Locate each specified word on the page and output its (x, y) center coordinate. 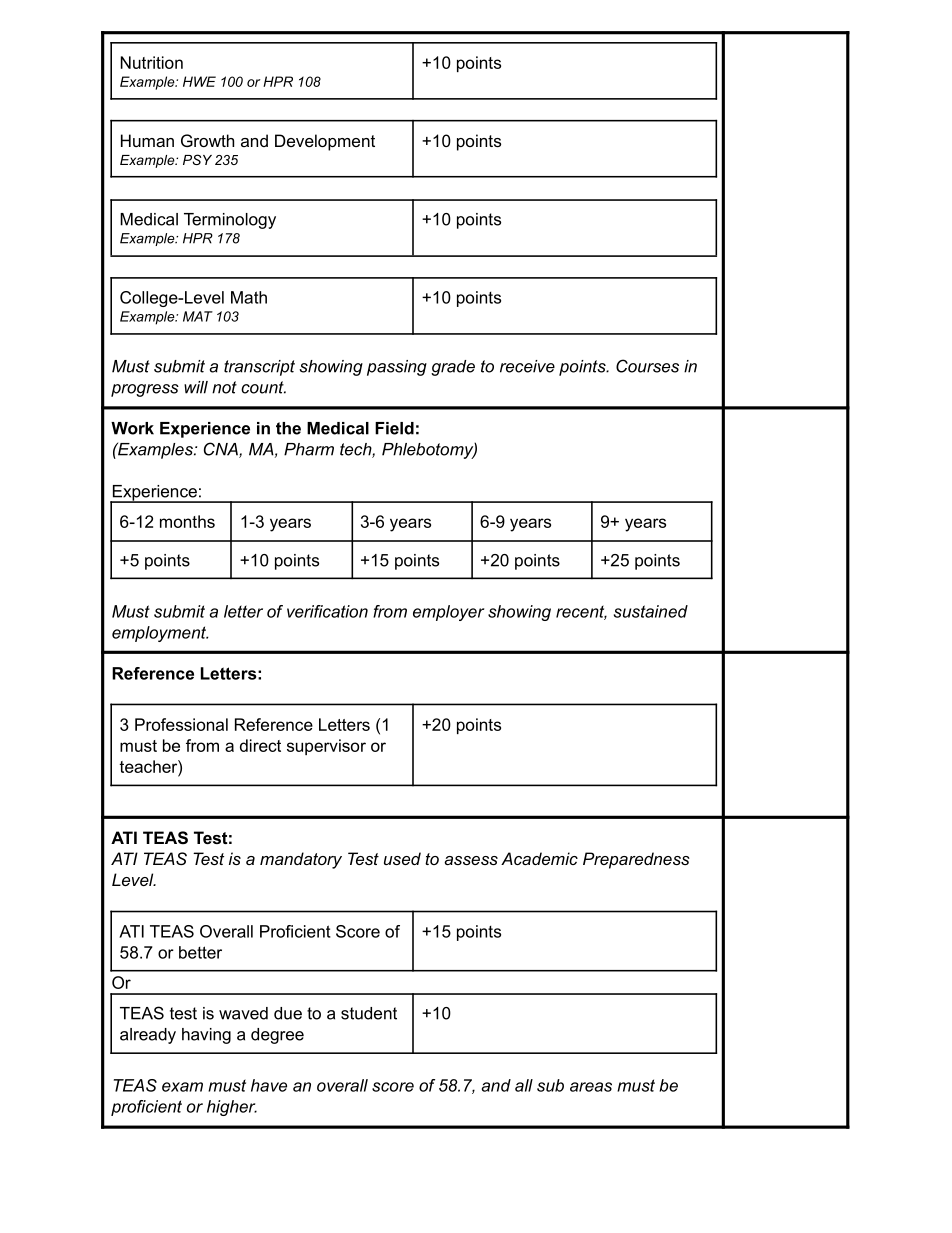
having (206, 1036)
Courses (647, 366)
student (369, 1013)
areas (591, 1087)
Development (325, 142)
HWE (199, 81)
